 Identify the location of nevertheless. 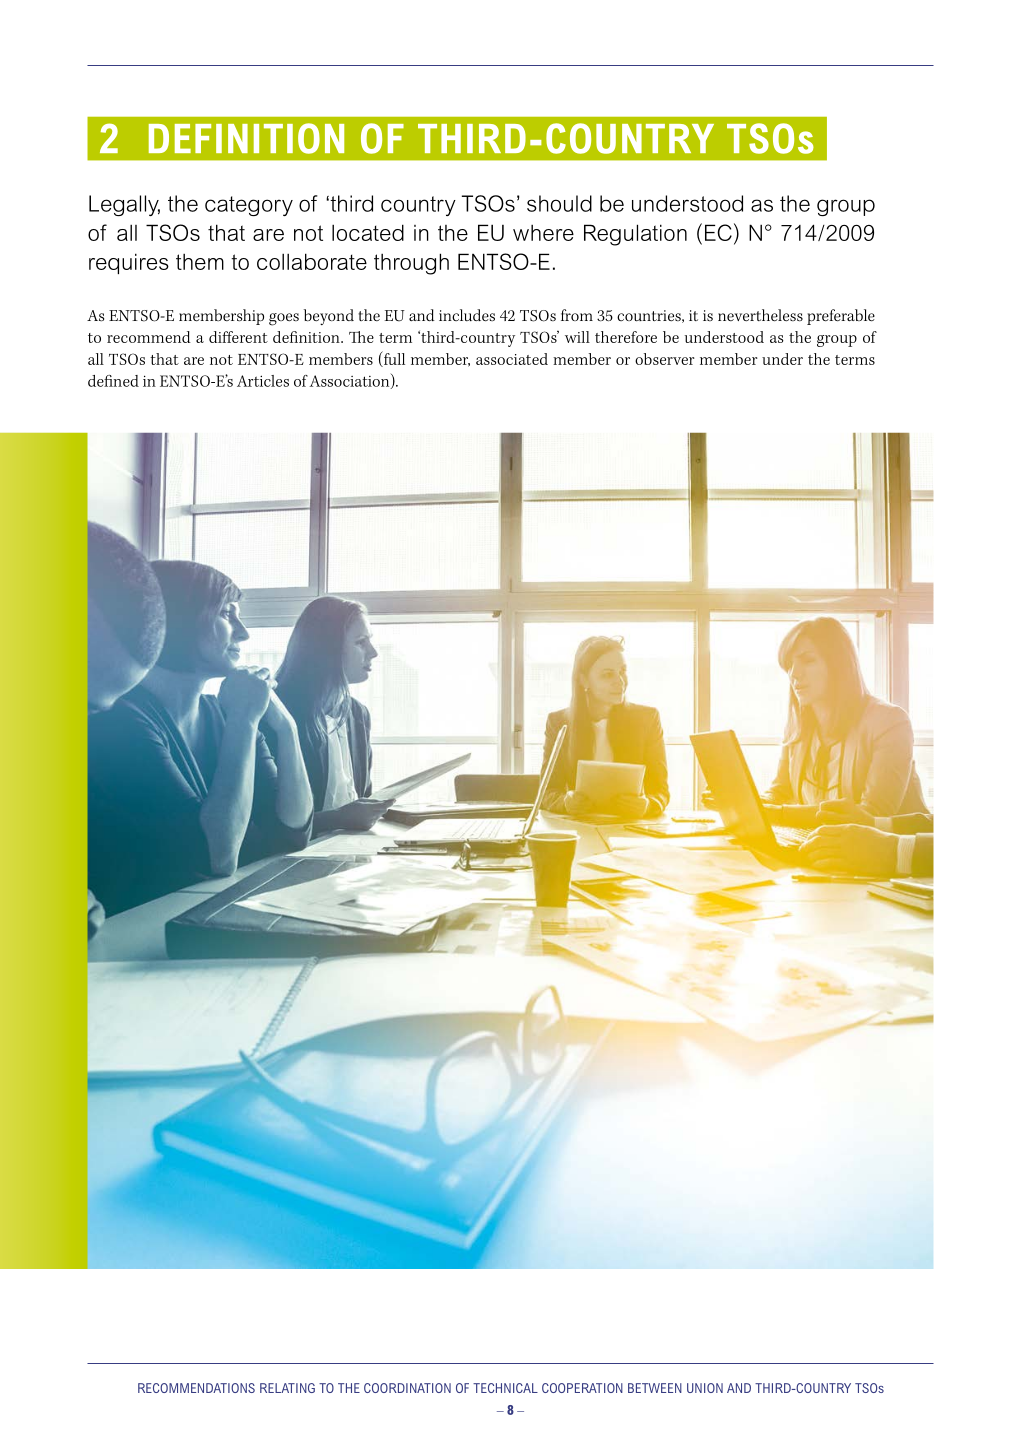
(760, 315).
